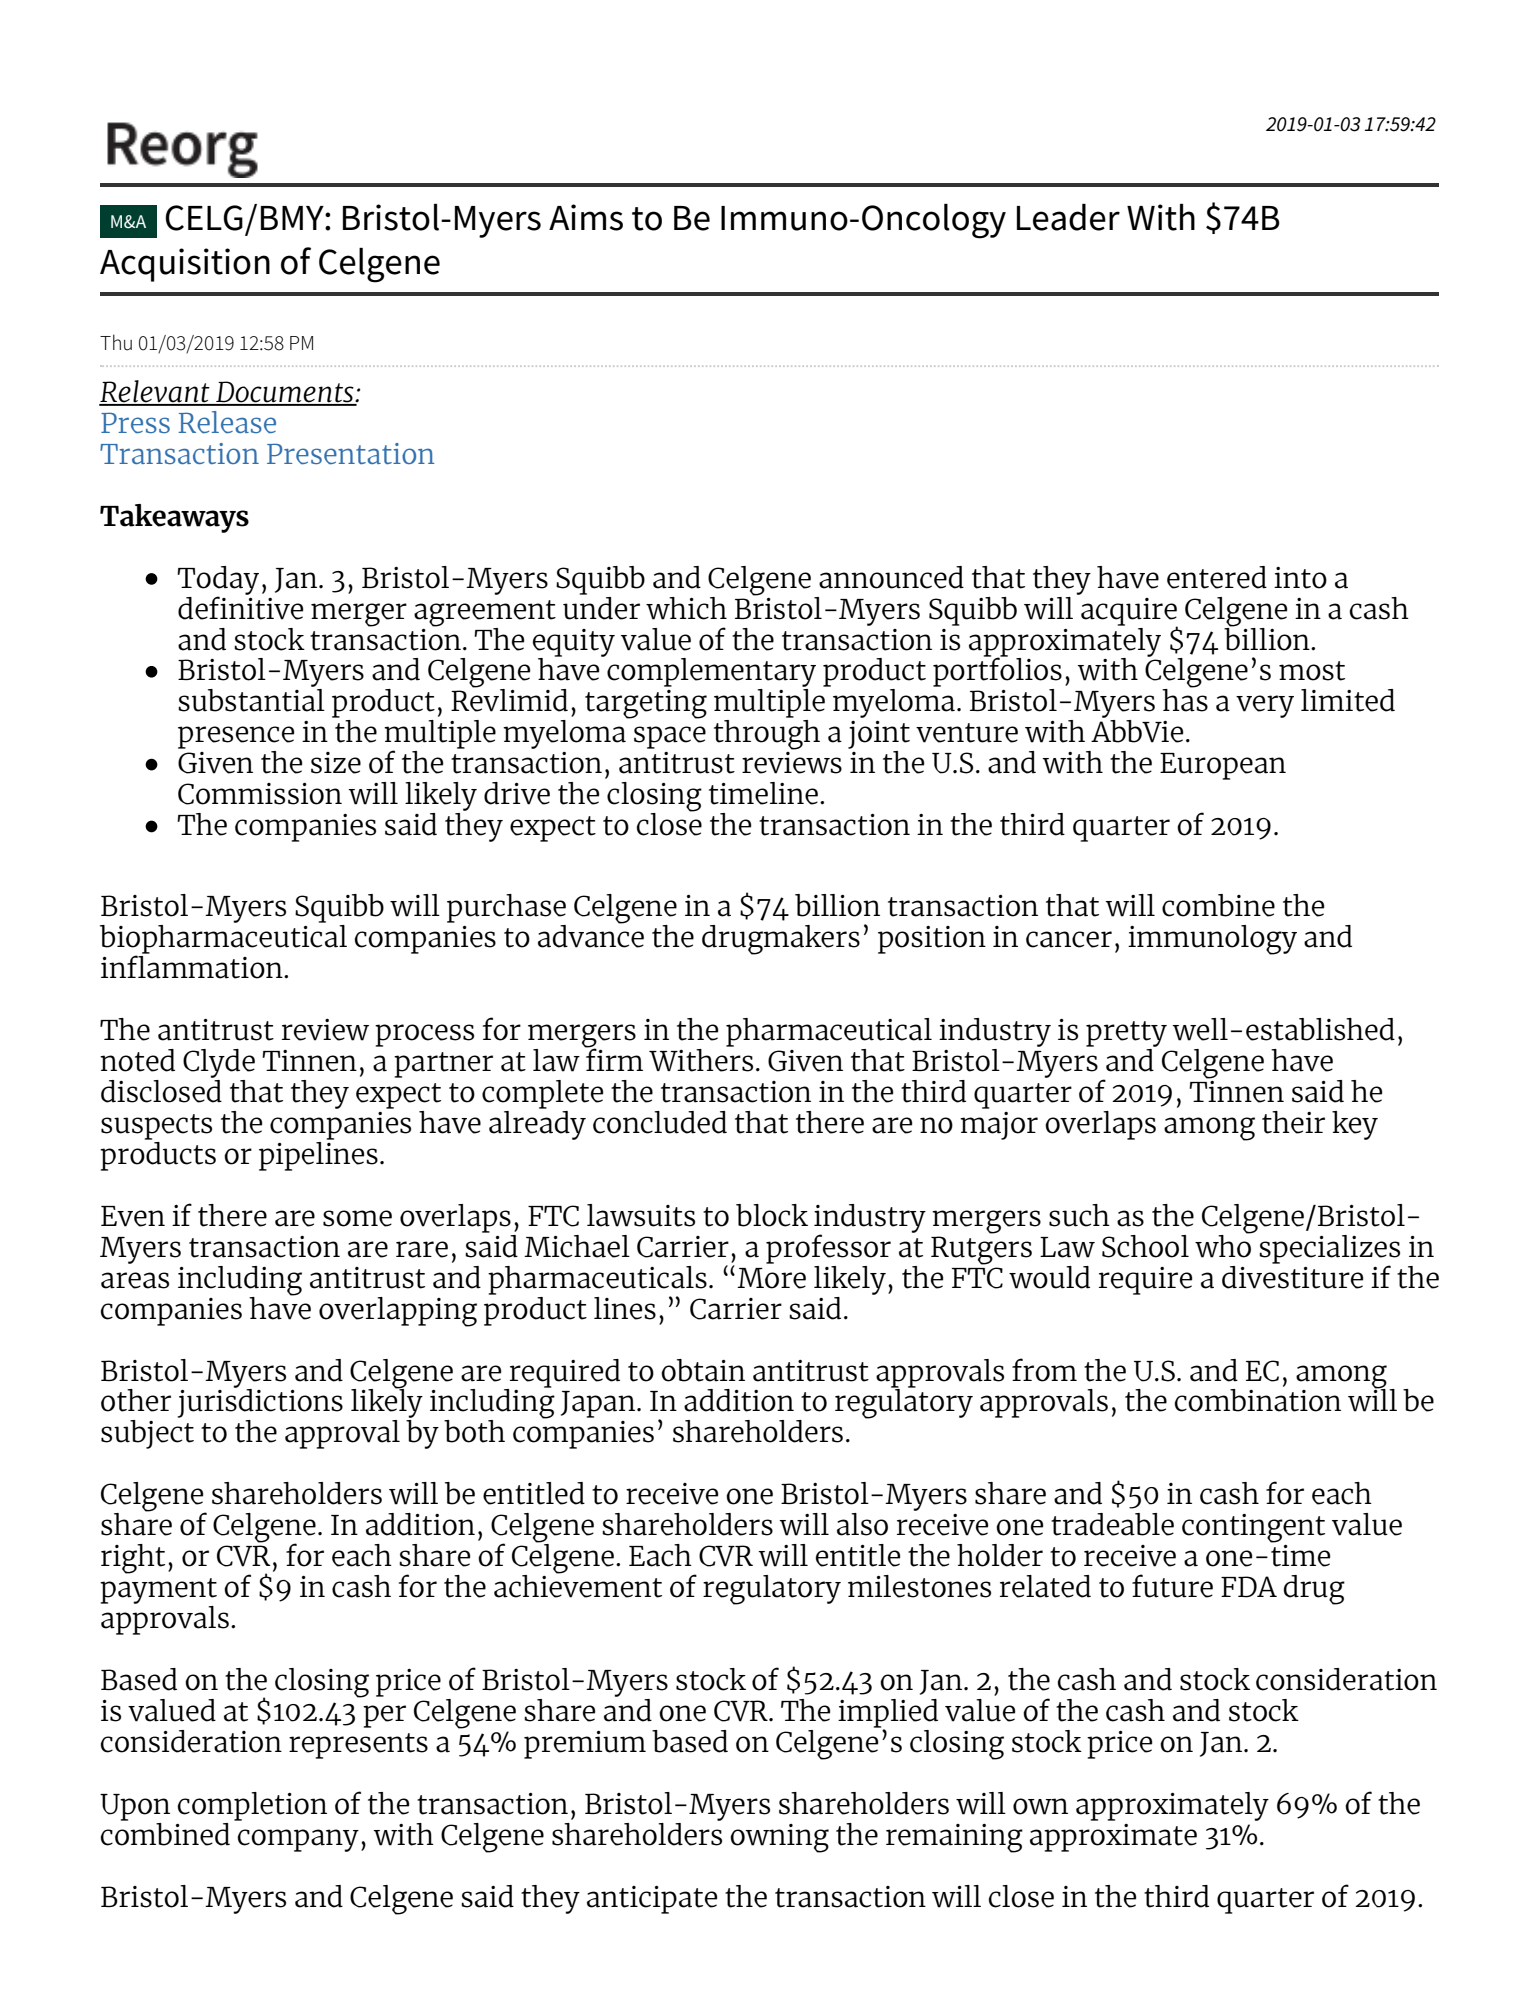 This screenshot has height=1993, width=1540. Describe the element at coordinates (703, 1370) in the screenshot. I see `obtain` at that location.
